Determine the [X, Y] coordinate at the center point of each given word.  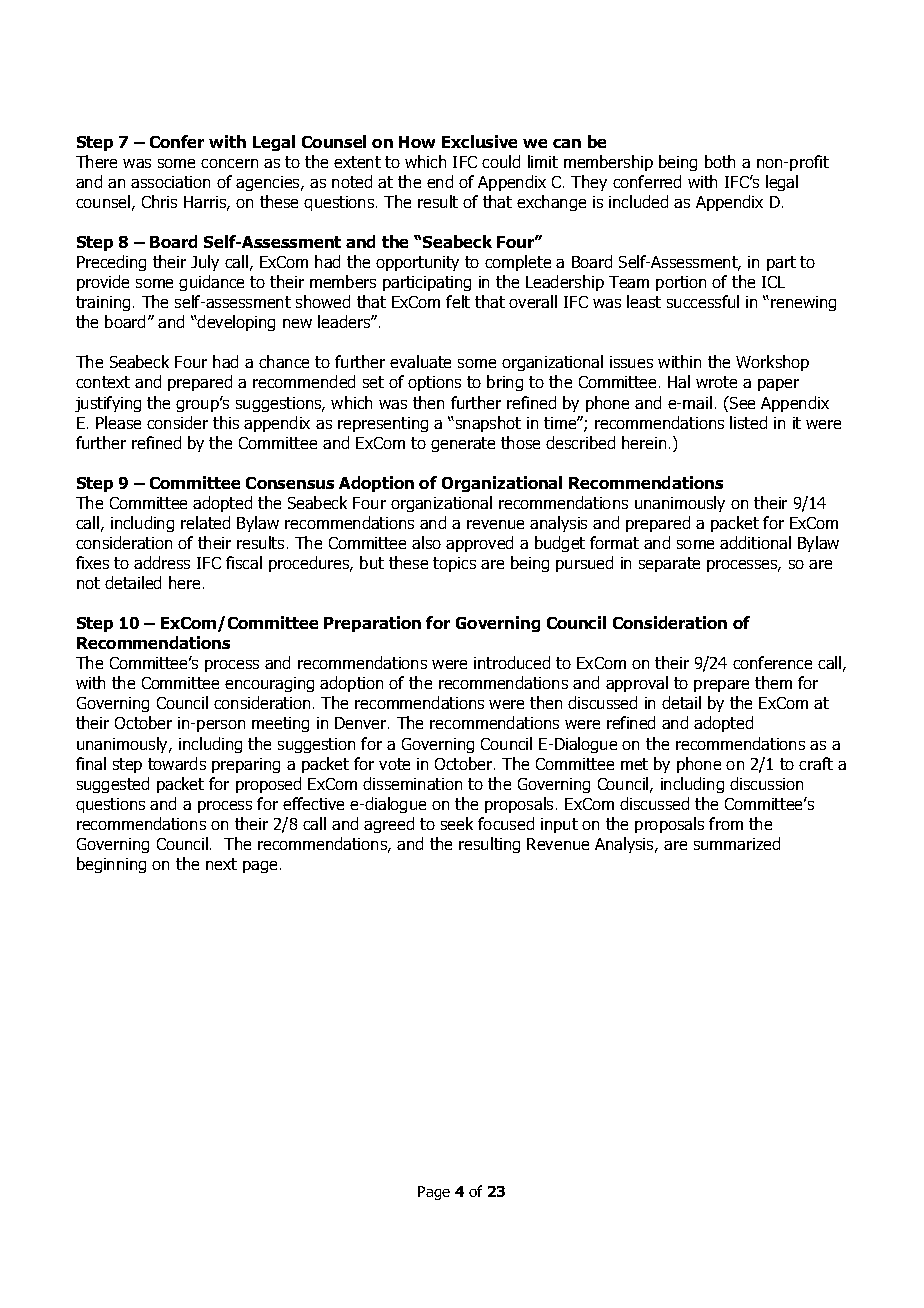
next [221, 864]
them [773, 682]
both [720, 161]
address [162, 562]
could [501, 161]
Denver [362, 723]
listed [748, 422]
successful [703, 301]
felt [458, 301]
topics [454, 564]
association [170, 182]
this [226, 422]
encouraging [269, 684]
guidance [211, 283]
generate [463, 444]
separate [669, 564]
